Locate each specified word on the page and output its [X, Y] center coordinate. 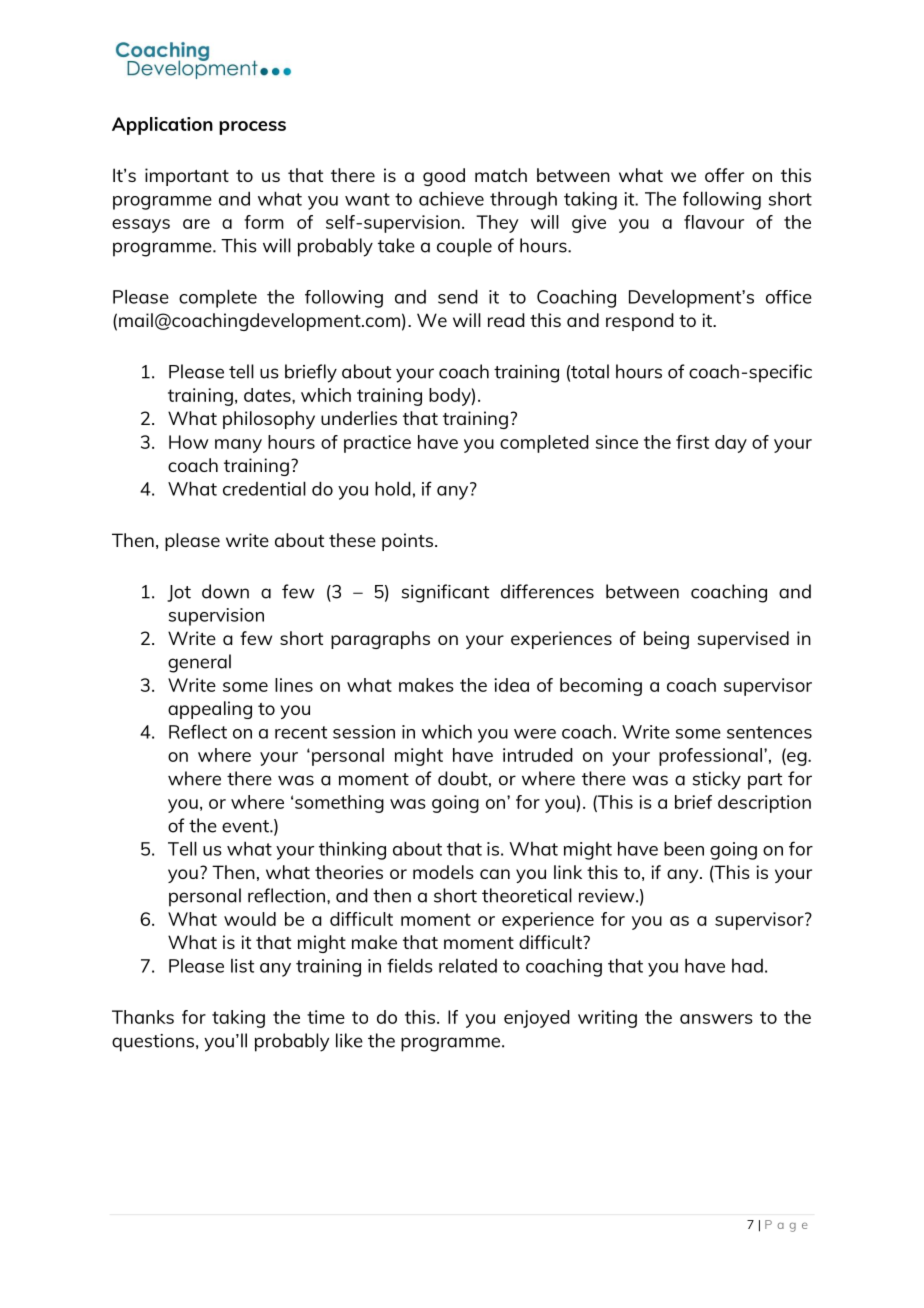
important [187, 177]
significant [445, 593]
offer [724, 175]
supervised [743, 640]
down [225, 591]
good [444, 177]
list [242, 966]
